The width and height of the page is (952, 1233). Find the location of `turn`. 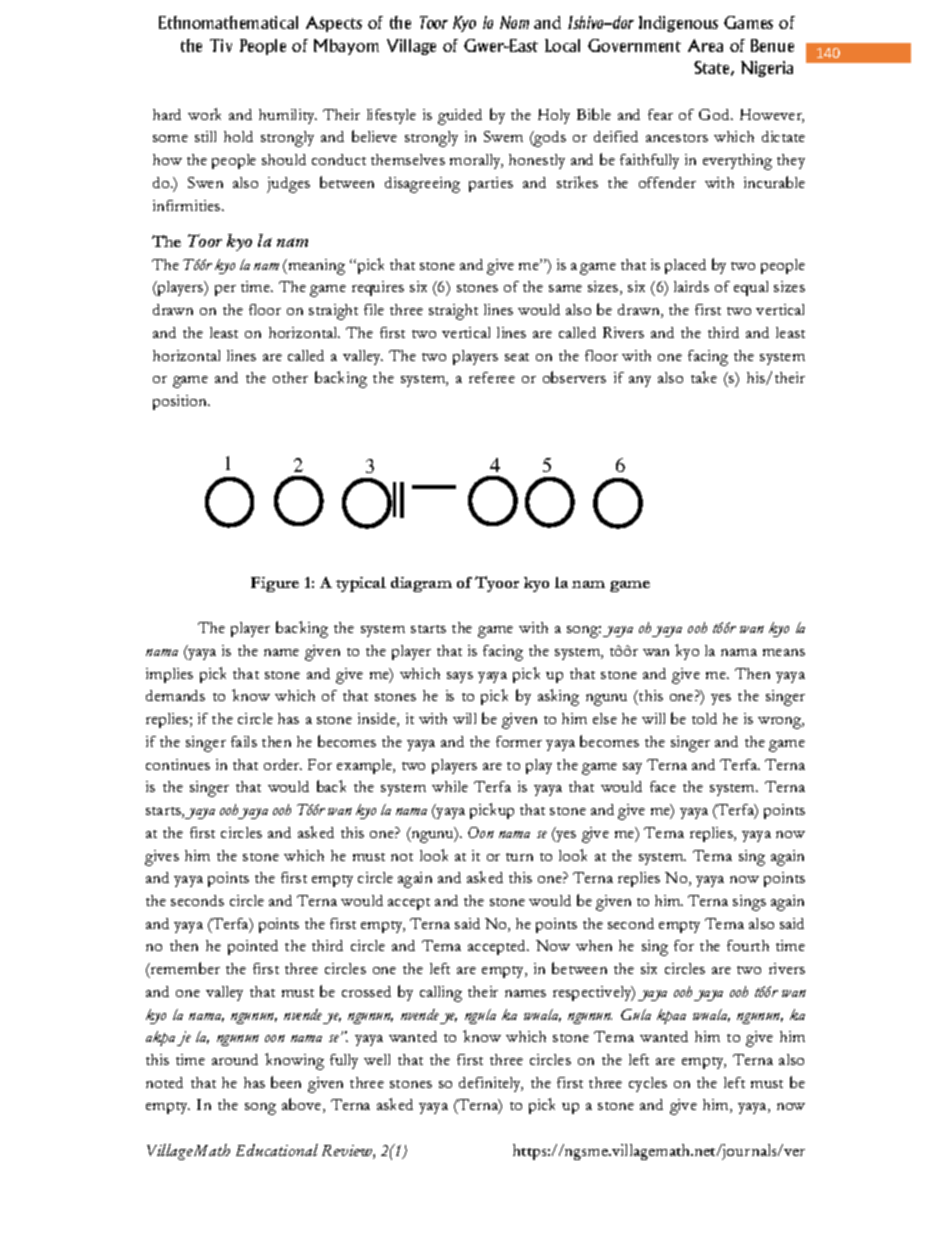

turn is located at coordinates (519, 857).
